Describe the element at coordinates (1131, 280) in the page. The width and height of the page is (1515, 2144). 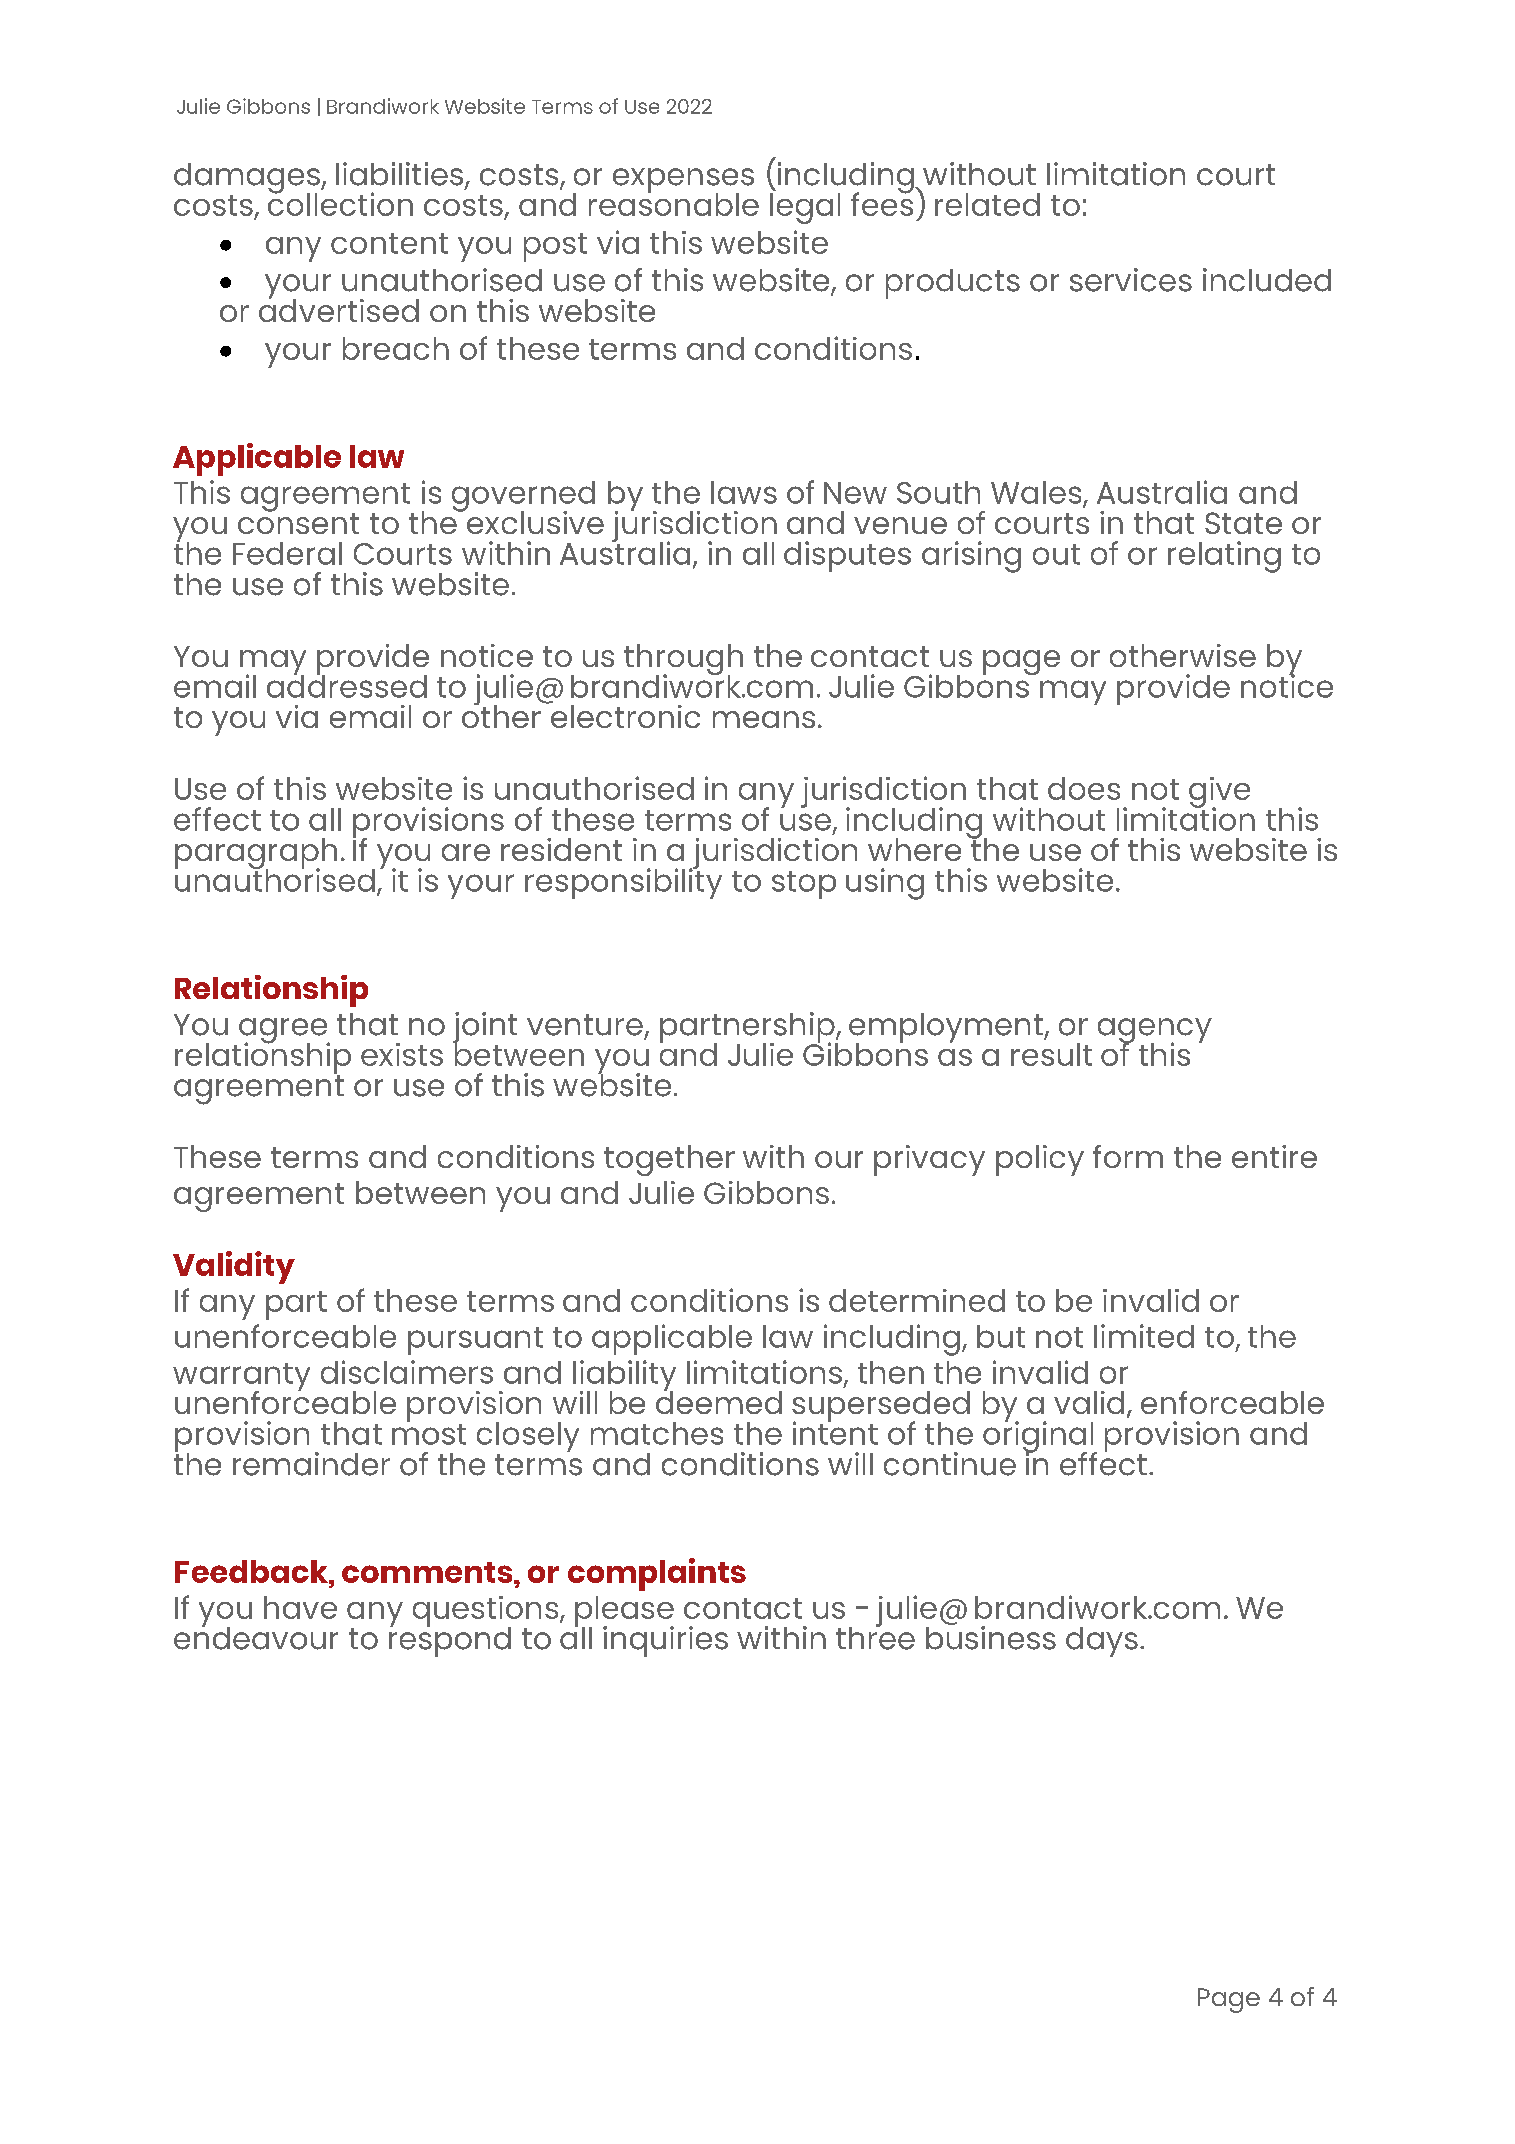
I see `services` at that location.
